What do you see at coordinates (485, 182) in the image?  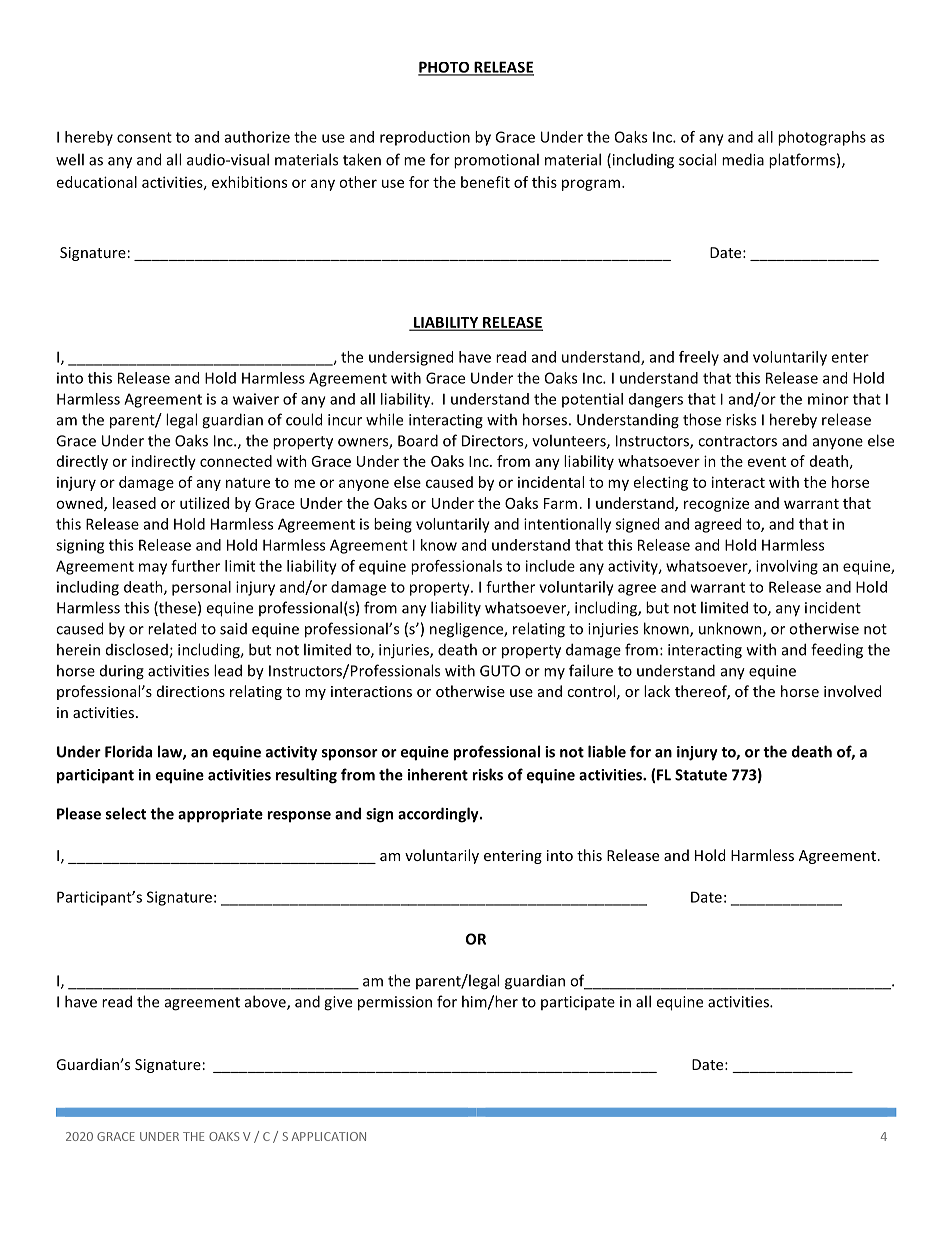 I see `benefit` at bounding box center [485, 182].
